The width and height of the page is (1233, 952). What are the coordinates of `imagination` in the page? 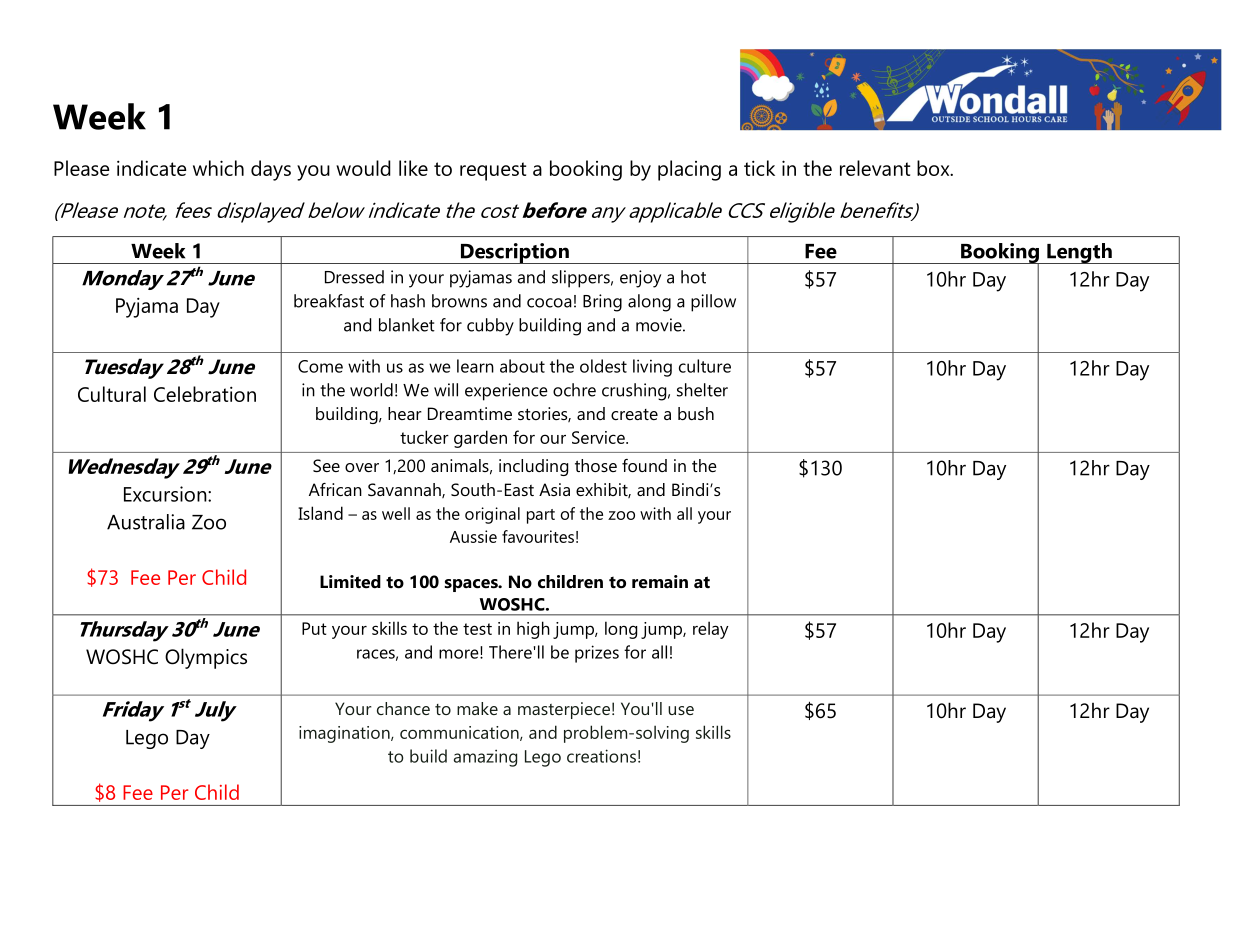 It's located at (345, 734).
